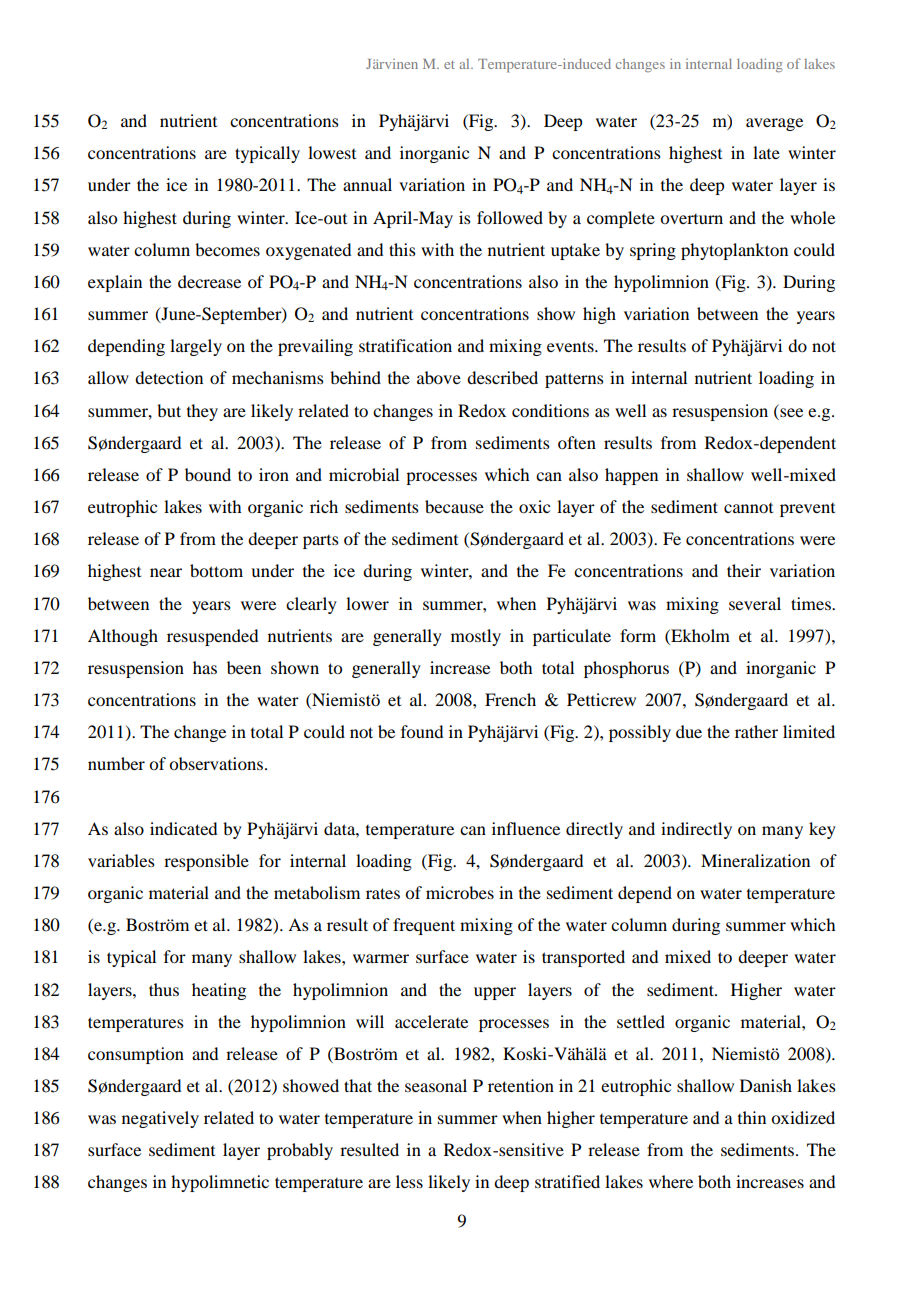 This screenshot has width=924, height=1308. I want to click on influence, so click(526, 828).
